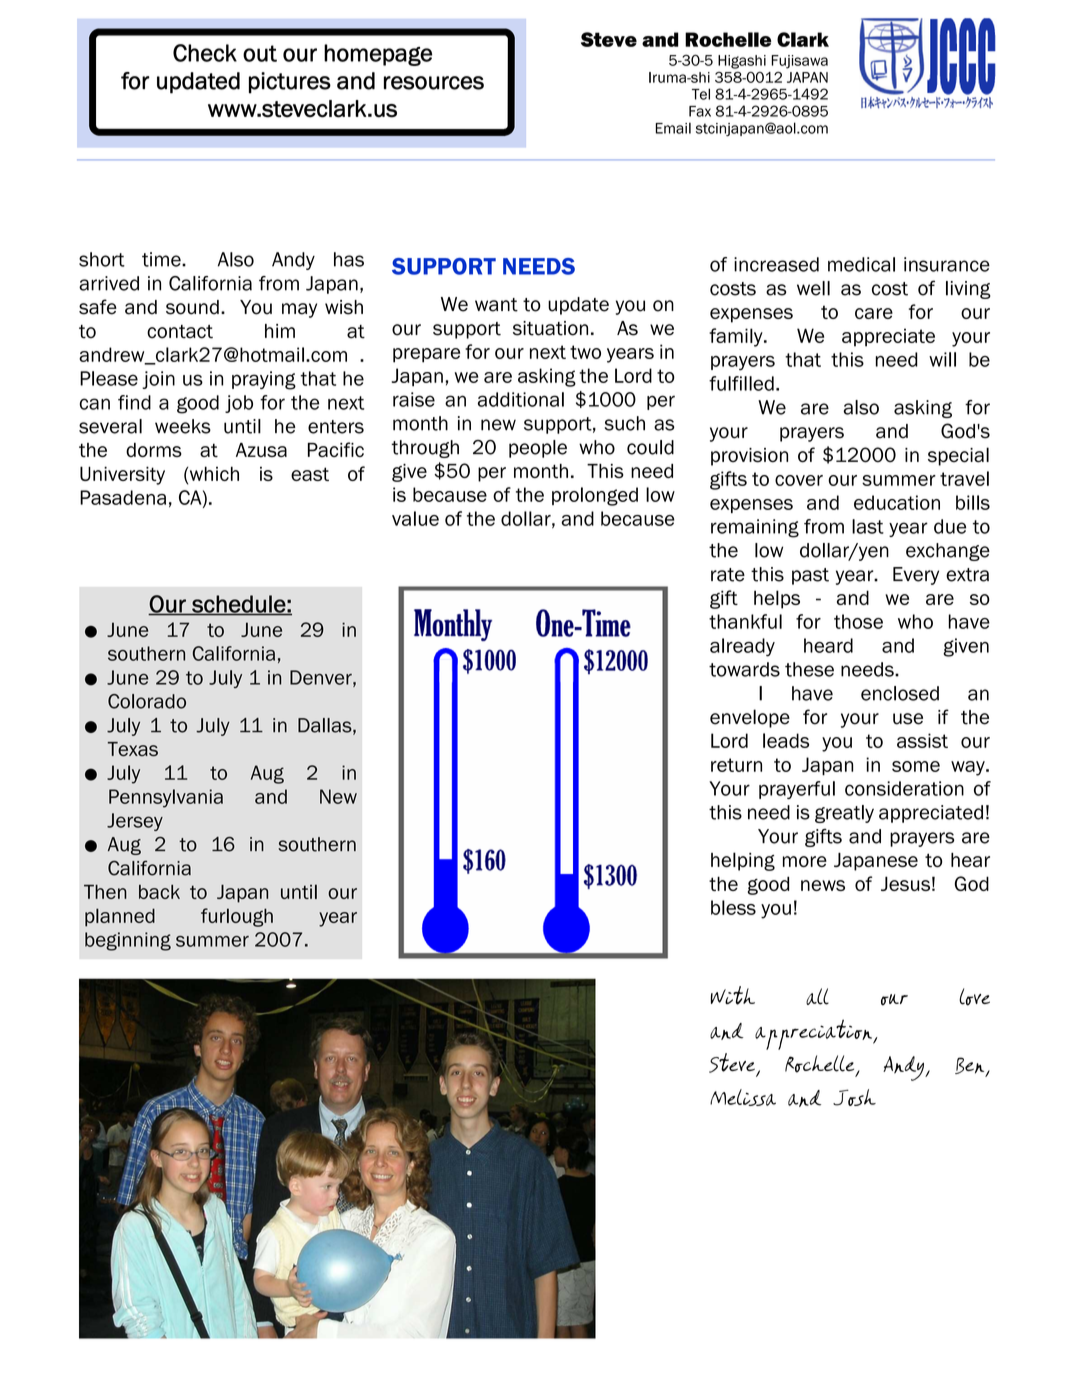 The width and height of the screenshot is (1072, 1387). What do you see at coordinates (123, 497) in the screenshot?
I see `Pasadena` at bounding box center [123, 497].
